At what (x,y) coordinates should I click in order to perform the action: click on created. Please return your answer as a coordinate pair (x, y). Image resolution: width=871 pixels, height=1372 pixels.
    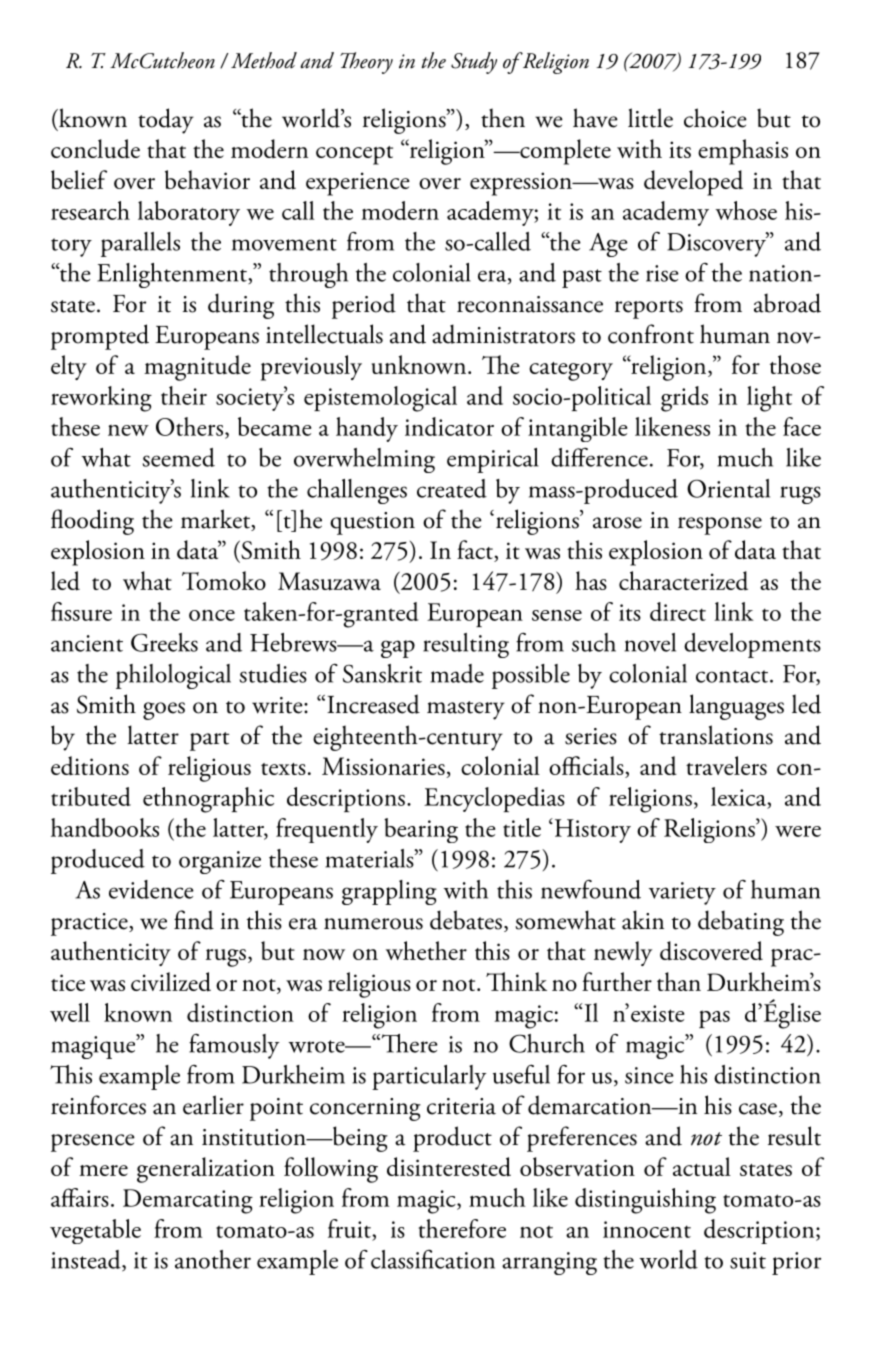
    Looking at the image, I should click on (452, 488).
